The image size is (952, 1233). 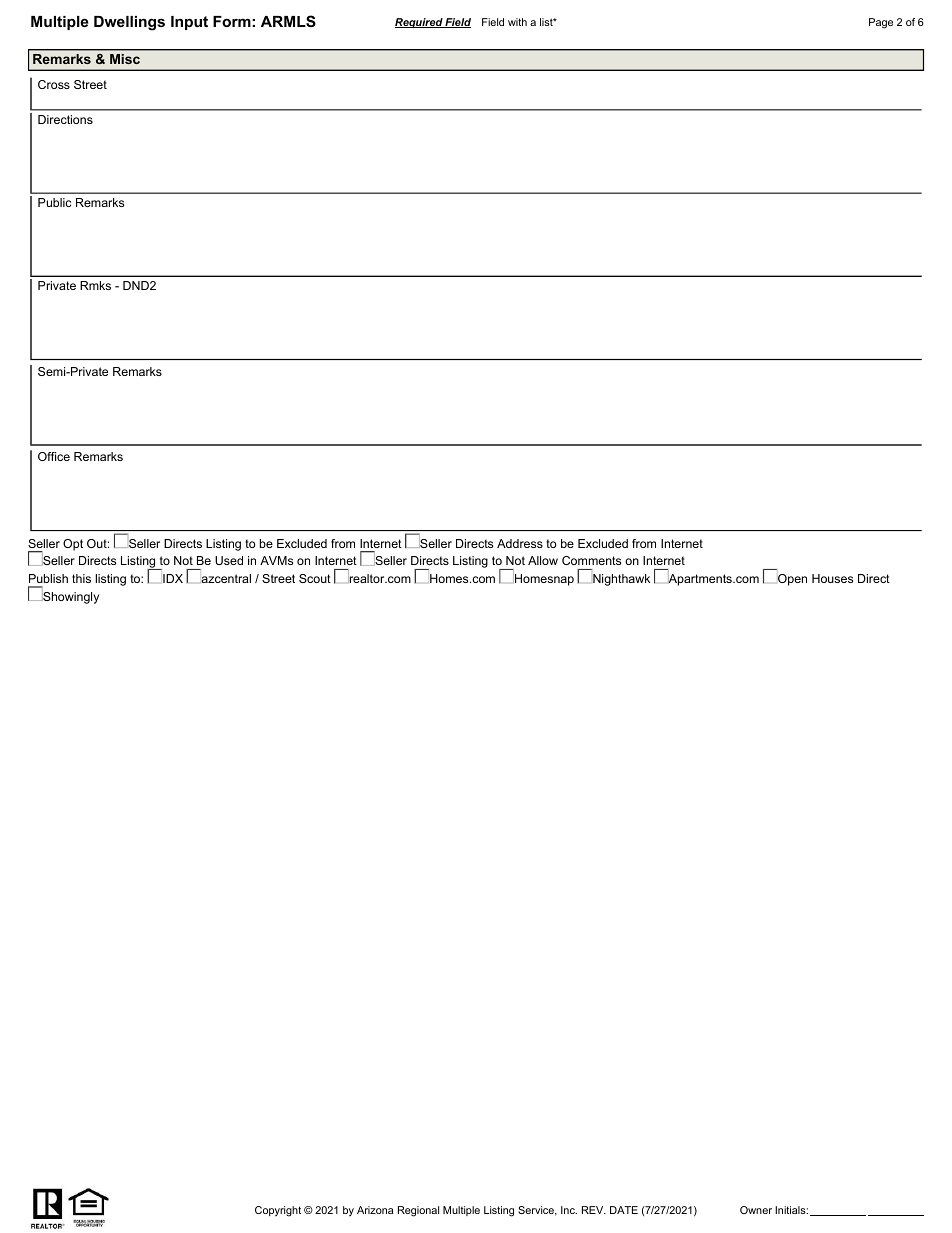 What do you see at coordinates (792, 580) in the page?
I see `Open` at bounding box center [792, 580].
